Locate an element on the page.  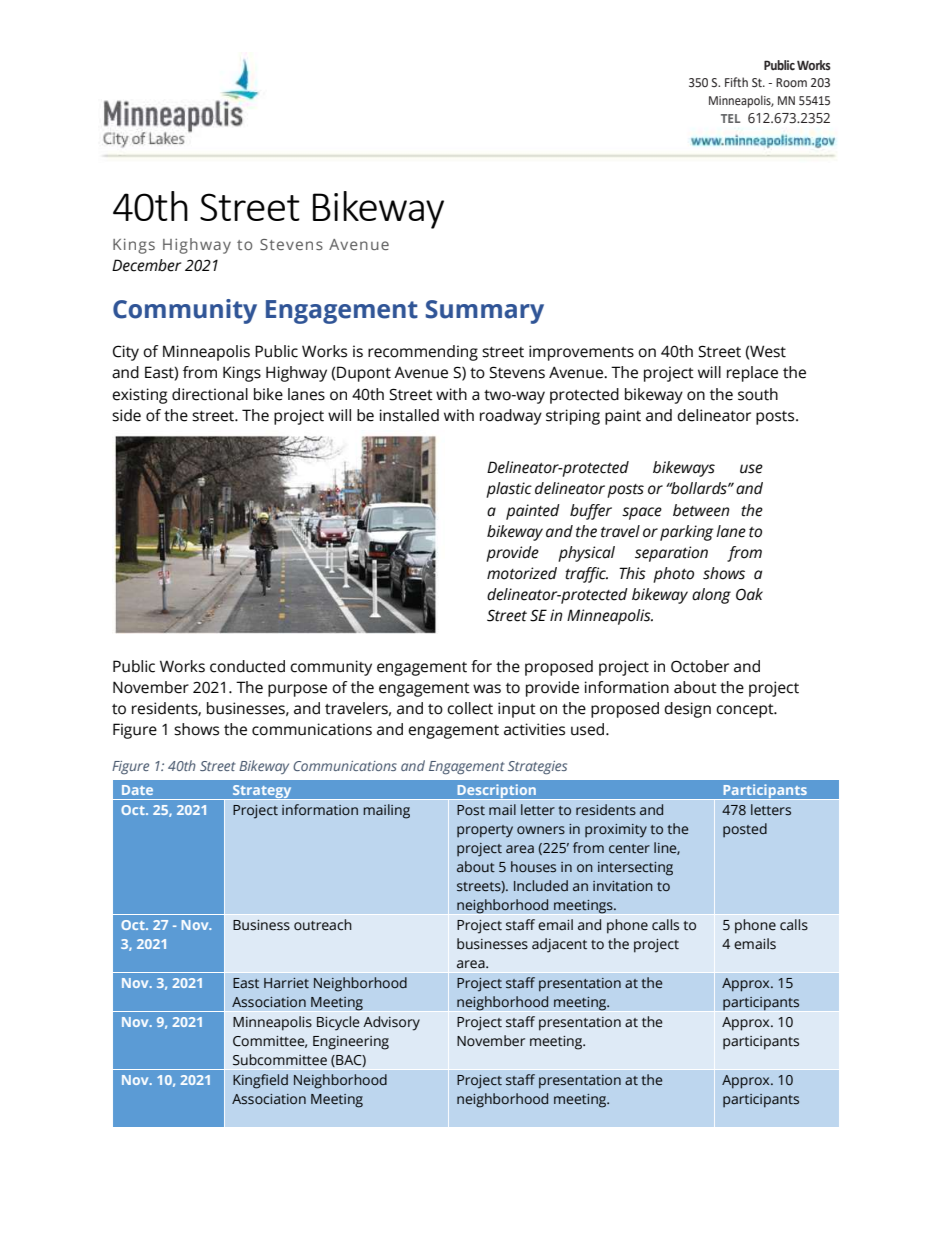
December is located at coordinates (146, 265).
